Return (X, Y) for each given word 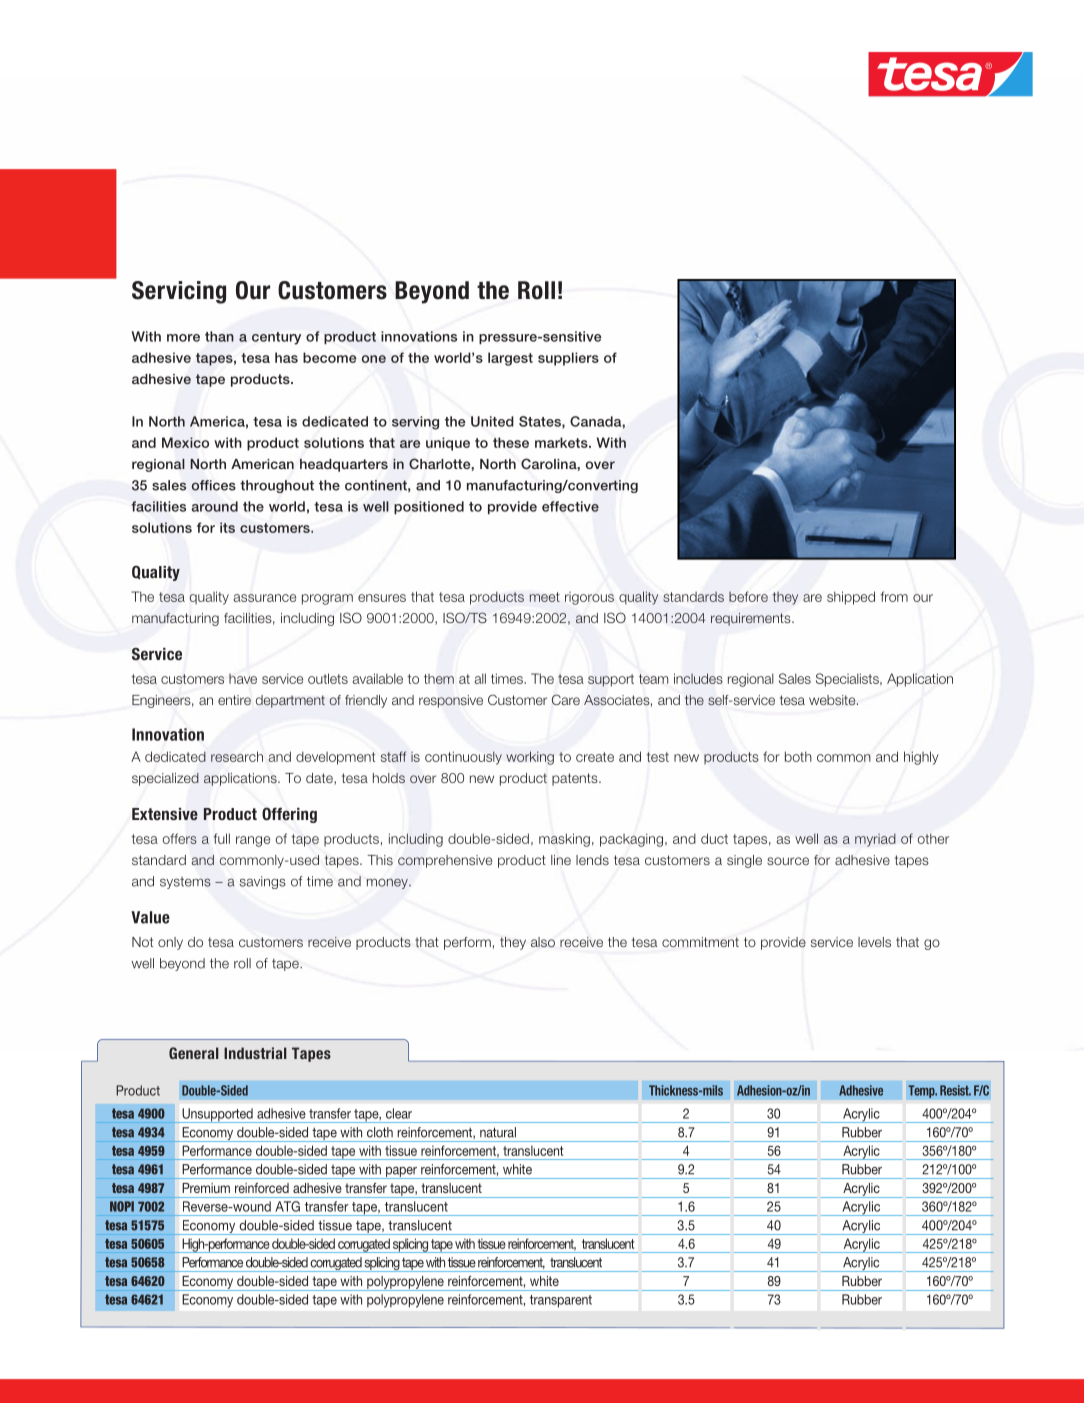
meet (545, 597)
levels (874, 942)
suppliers (568, 359)
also (543, 942)
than (219, 336)
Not (142, 942)
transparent (561, 1301)
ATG (288, 1206)
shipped (851, 598)
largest (510, 359)
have (243, 679)
